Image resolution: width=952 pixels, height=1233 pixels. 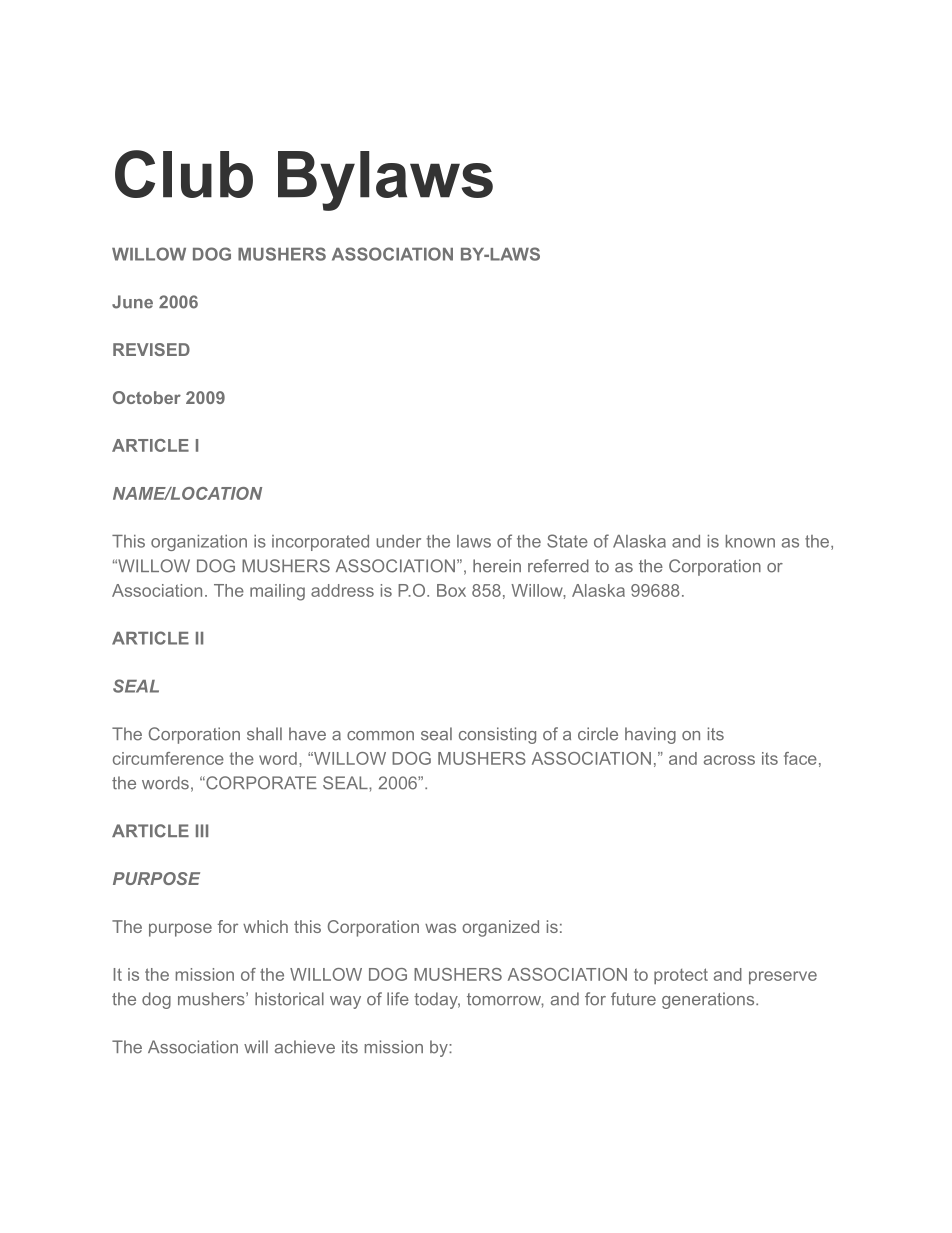 What do you see at coordinates (750, 541) in the document?
I see `known` at bounding box center [750, 541].
